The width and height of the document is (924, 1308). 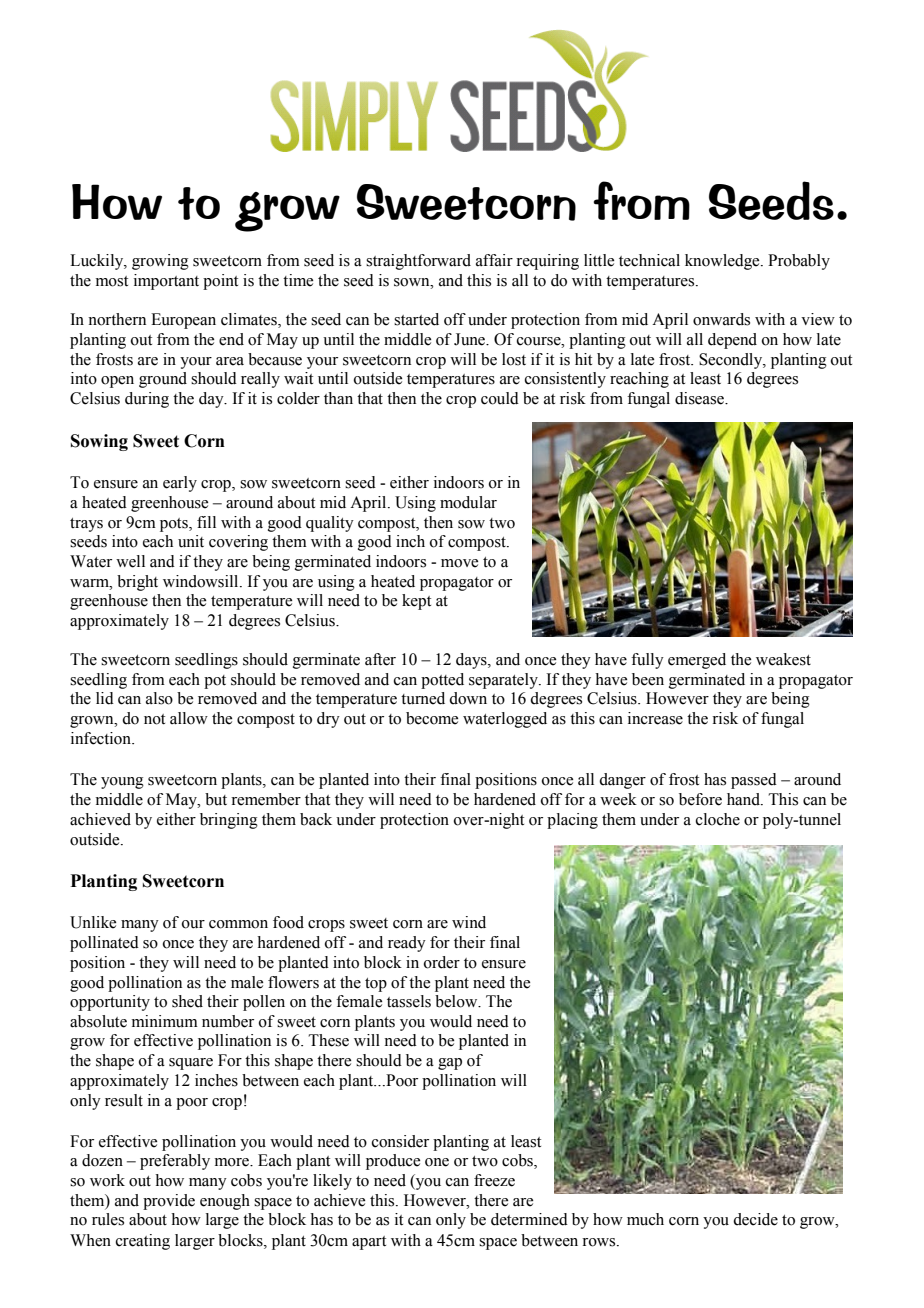 What do you see at coordinates (187, 1001) in the document?
I see `shed` at bounding box center [187, 1001].
